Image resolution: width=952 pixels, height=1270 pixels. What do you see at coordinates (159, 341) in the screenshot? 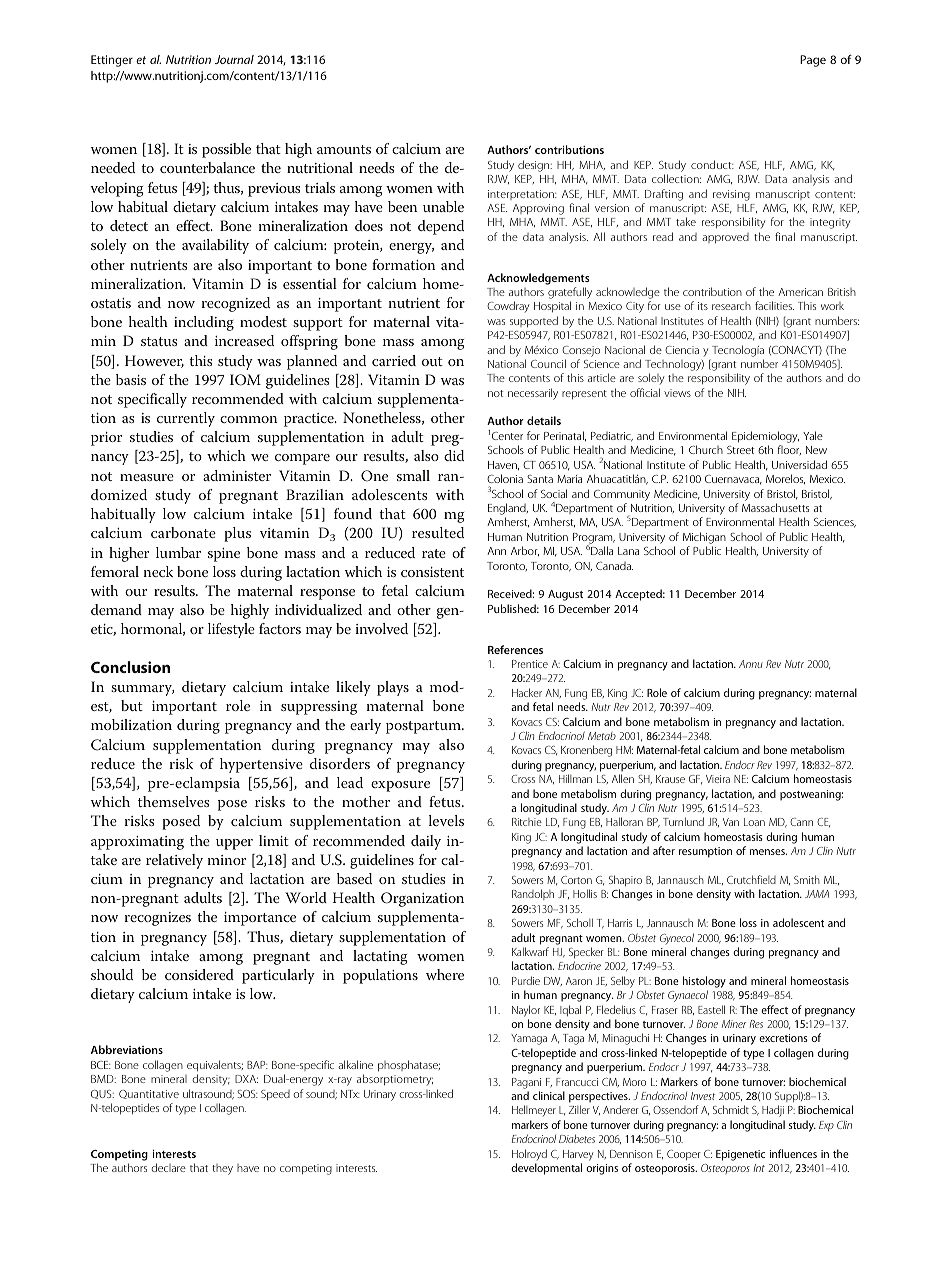
I see `status` at bounding box center [159, 341].
